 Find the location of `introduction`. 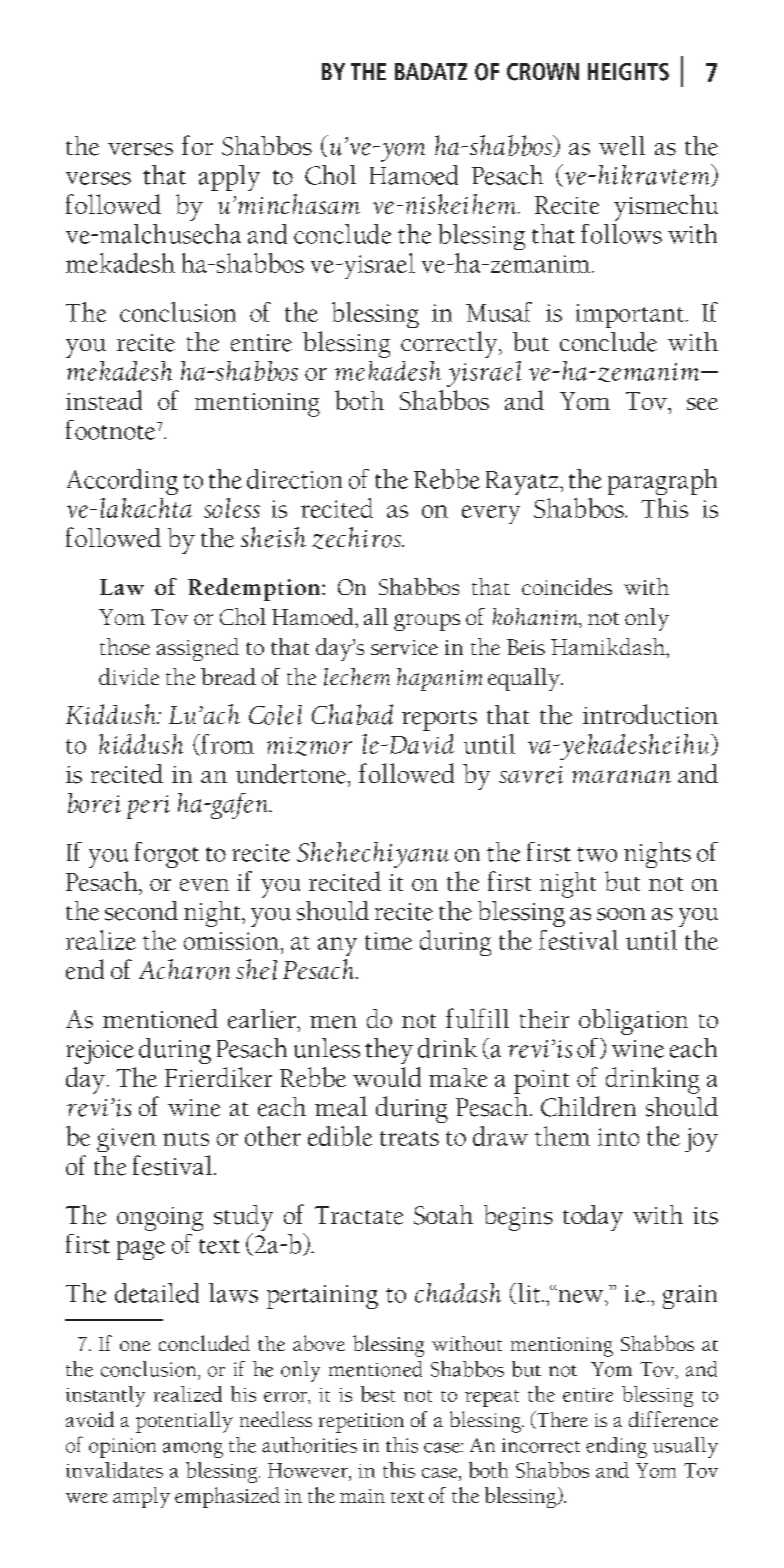

introduction is located at coordinates (650, 714).
